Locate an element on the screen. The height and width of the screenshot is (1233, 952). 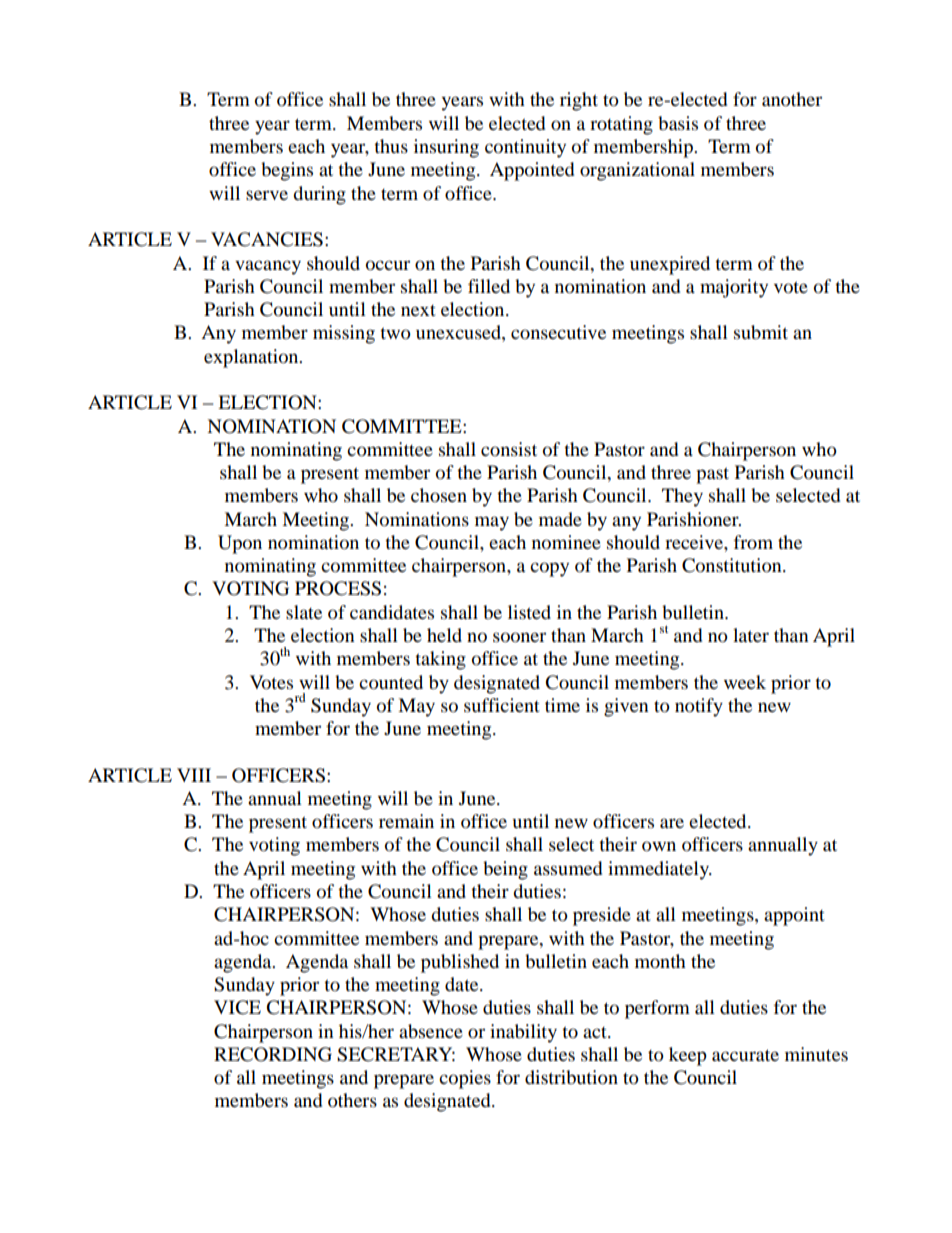
Constitution is located at coordinates (733, 565).
